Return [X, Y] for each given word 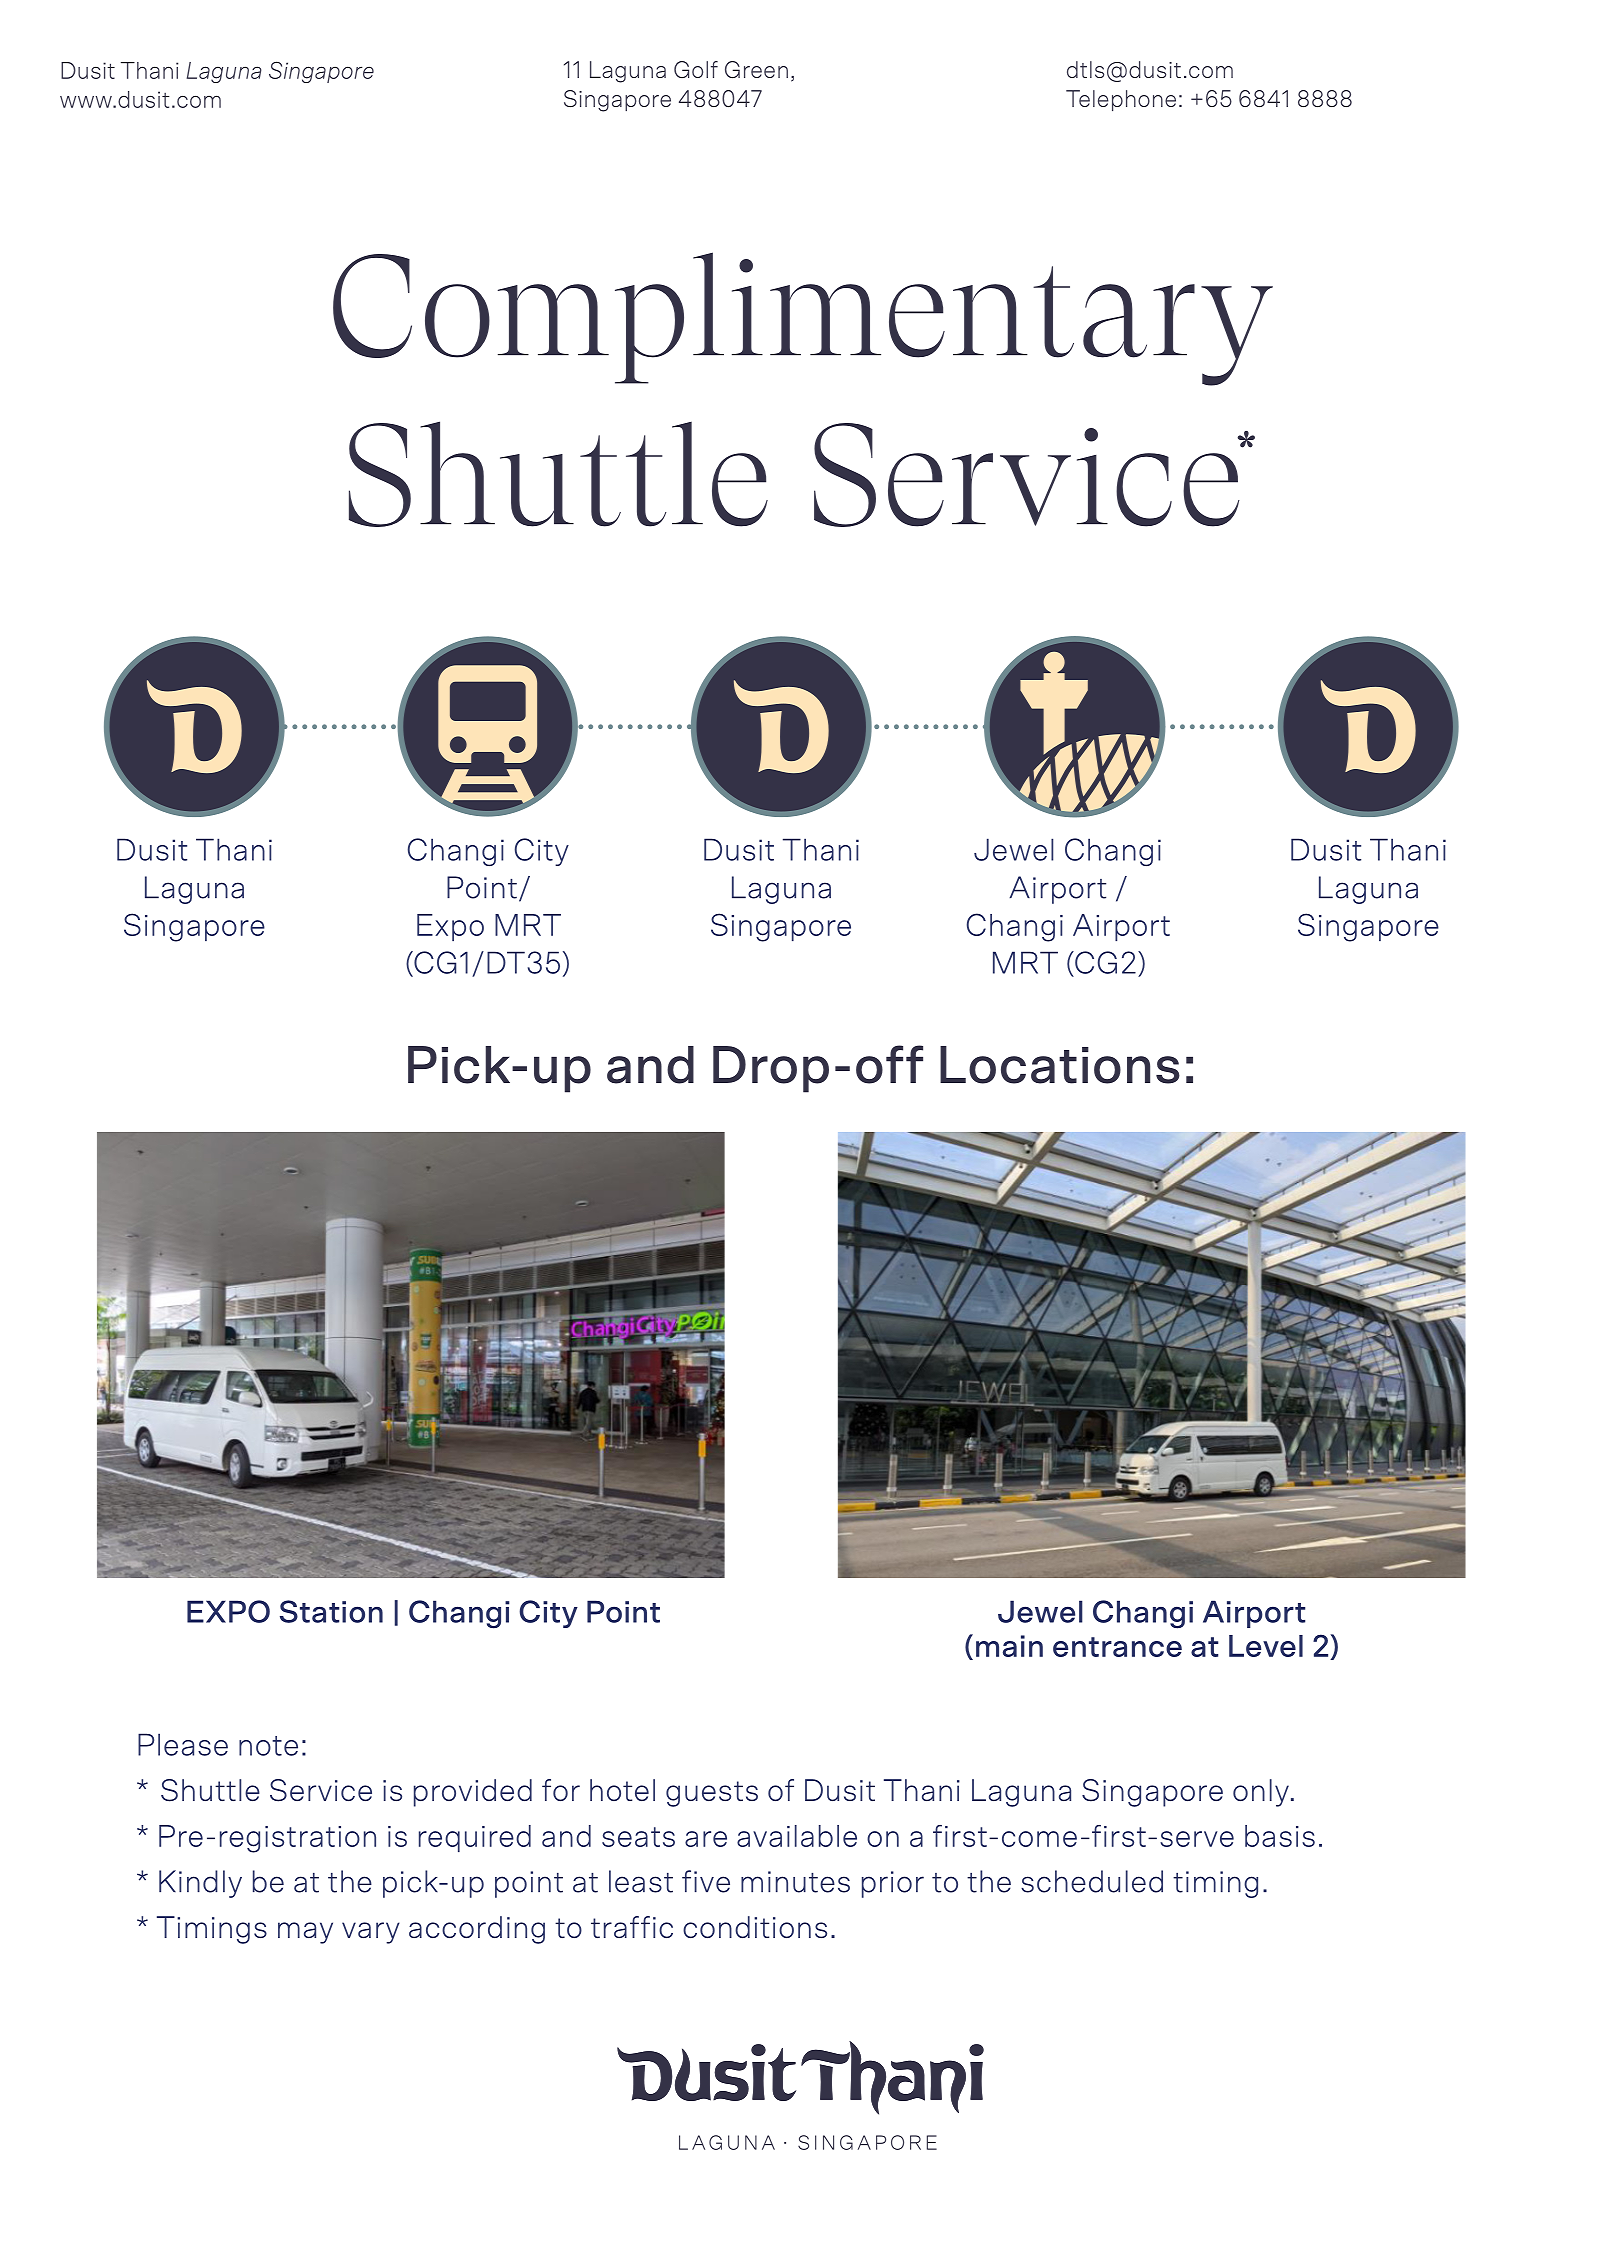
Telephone [1121, 100]
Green [756, 69]
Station [331, 1611]
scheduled [1092, 1881]
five [706, 1881]
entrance [1117, 1647]
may [305, 1933]
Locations [1060, 1065]
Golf [696, 69]
